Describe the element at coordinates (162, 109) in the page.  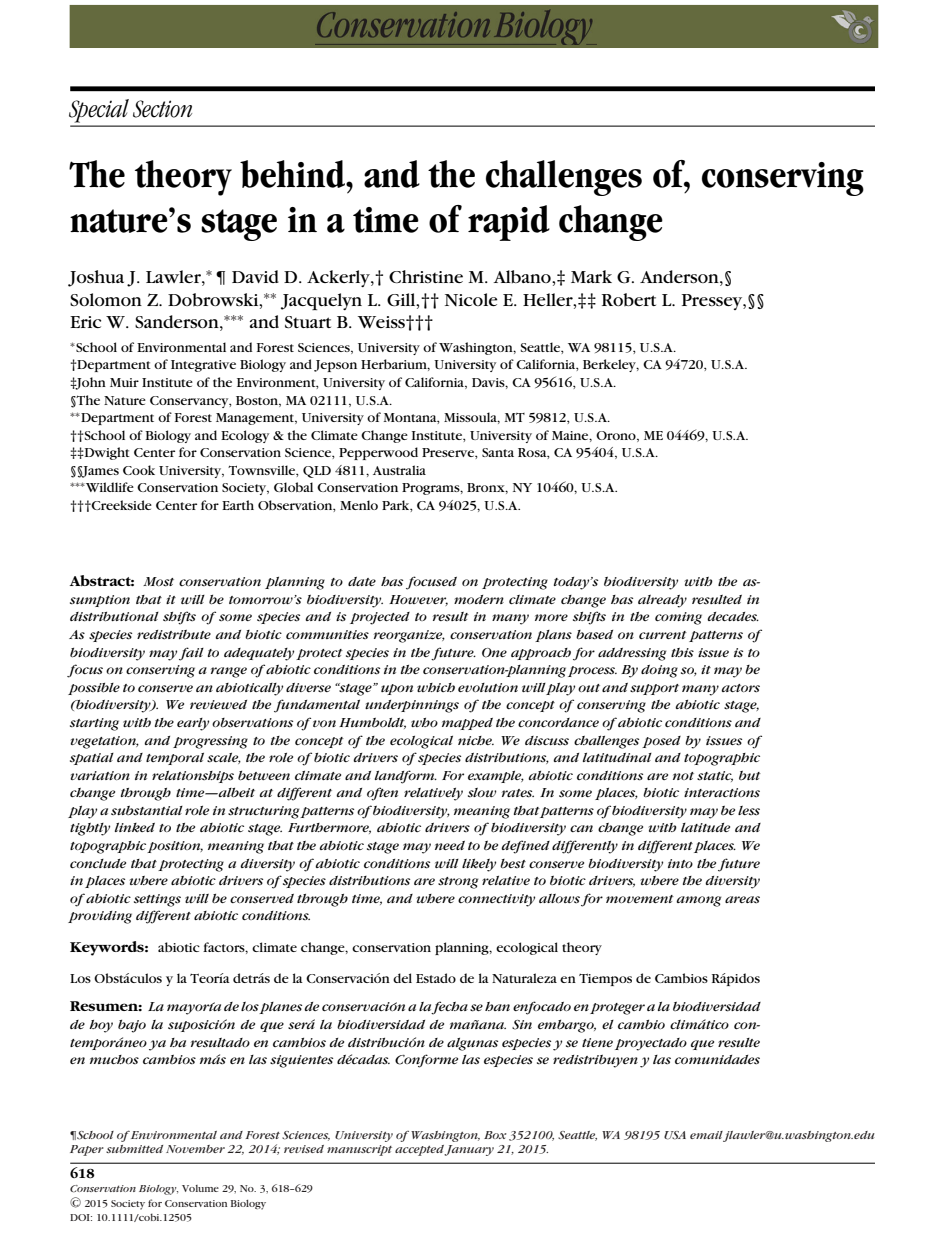
I see `Section` at that location.
